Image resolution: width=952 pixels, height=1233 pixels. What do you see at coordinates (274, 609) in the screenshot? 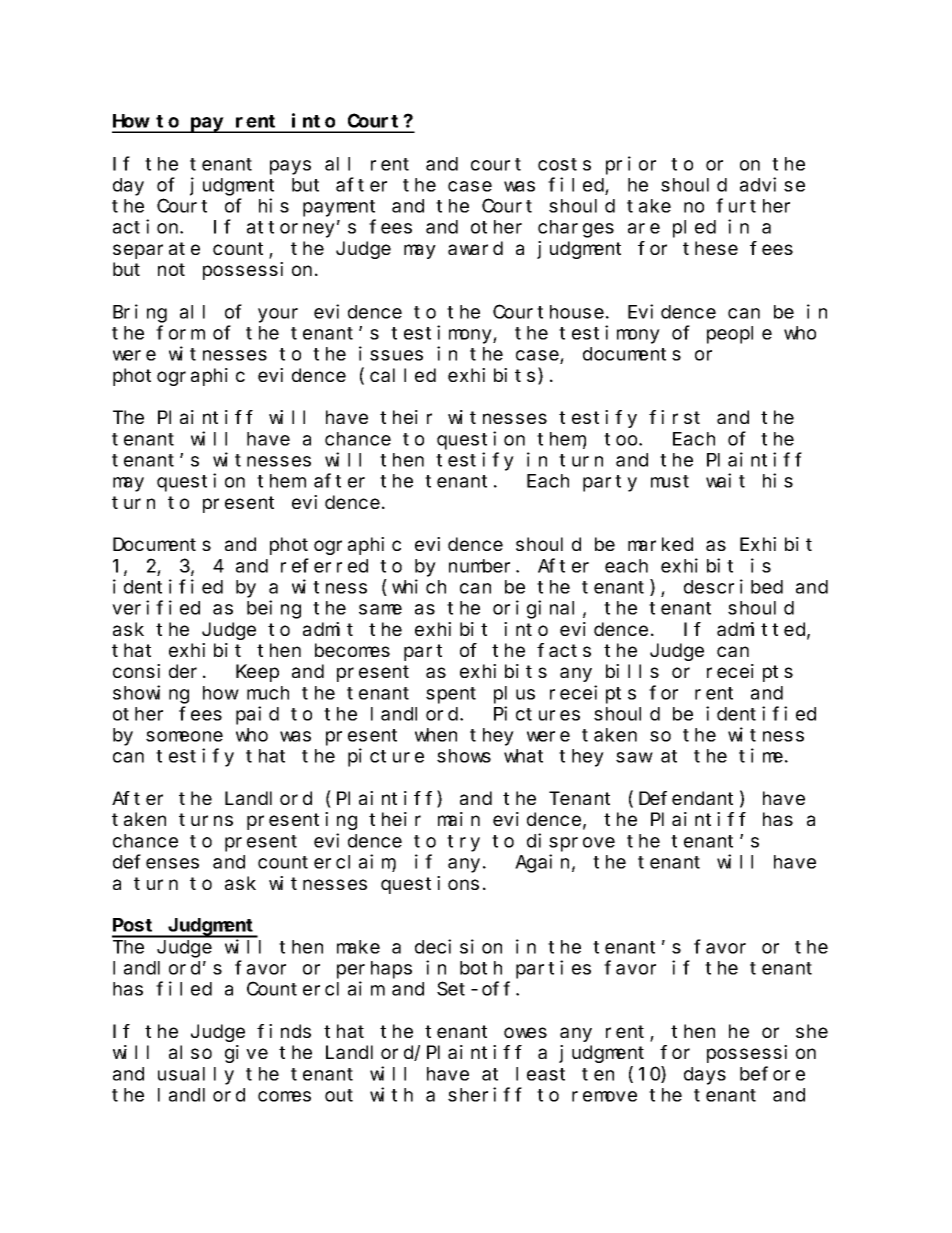
I see `being` at bounding box center [274, 609].
